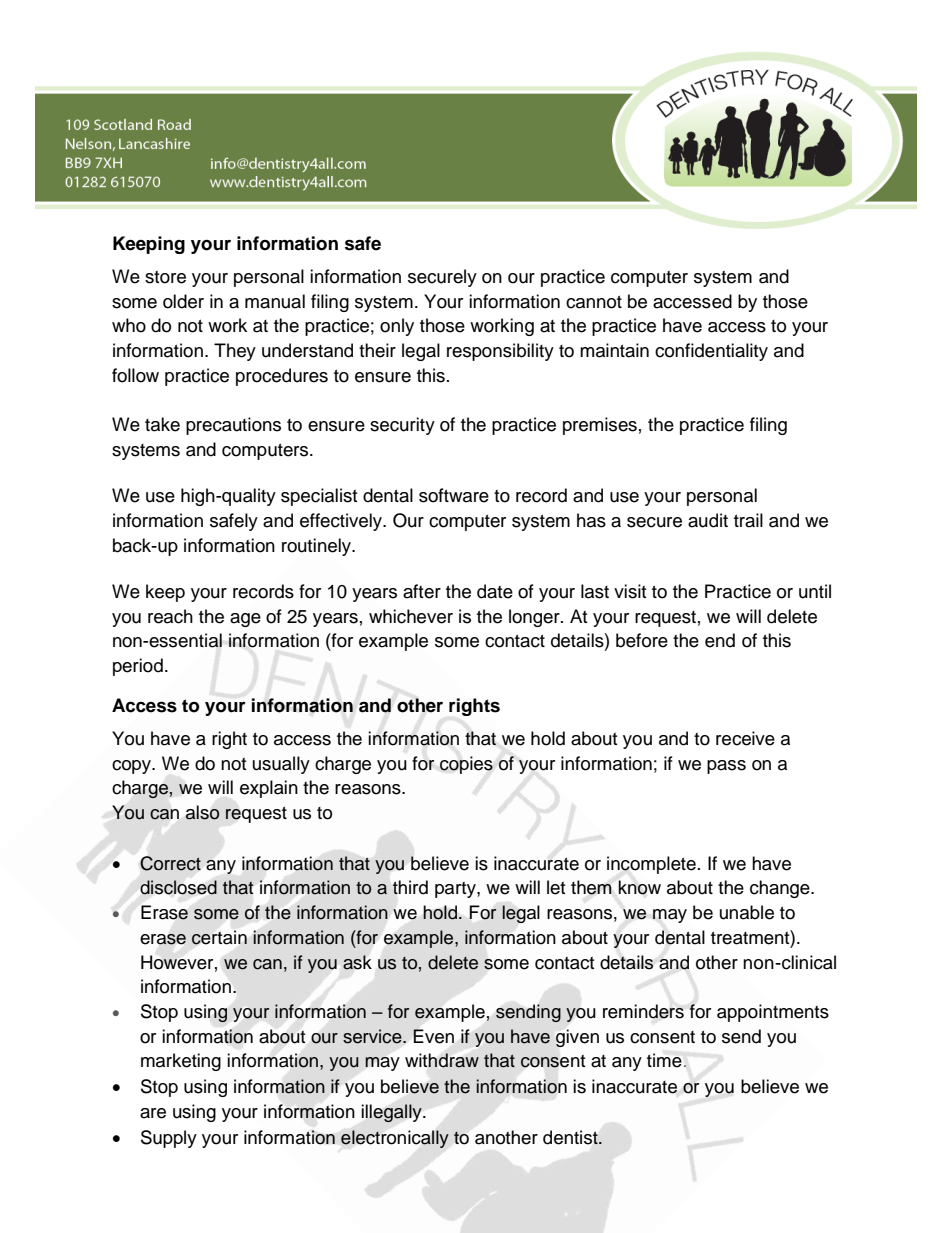  I want to click on date, so click(495, 591).
